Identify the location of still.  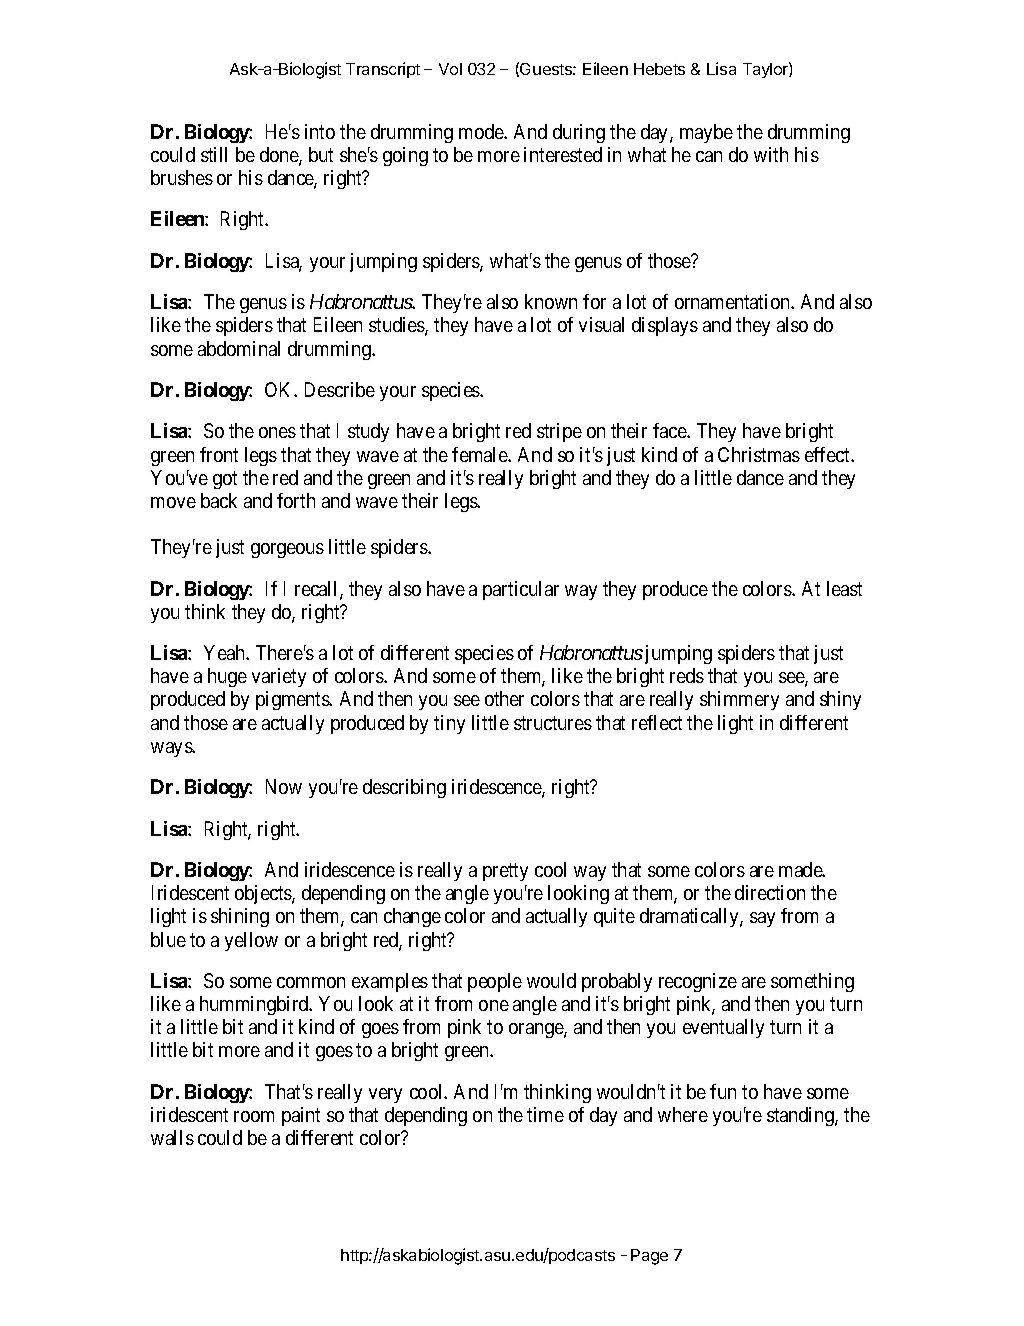
(214, 154).
